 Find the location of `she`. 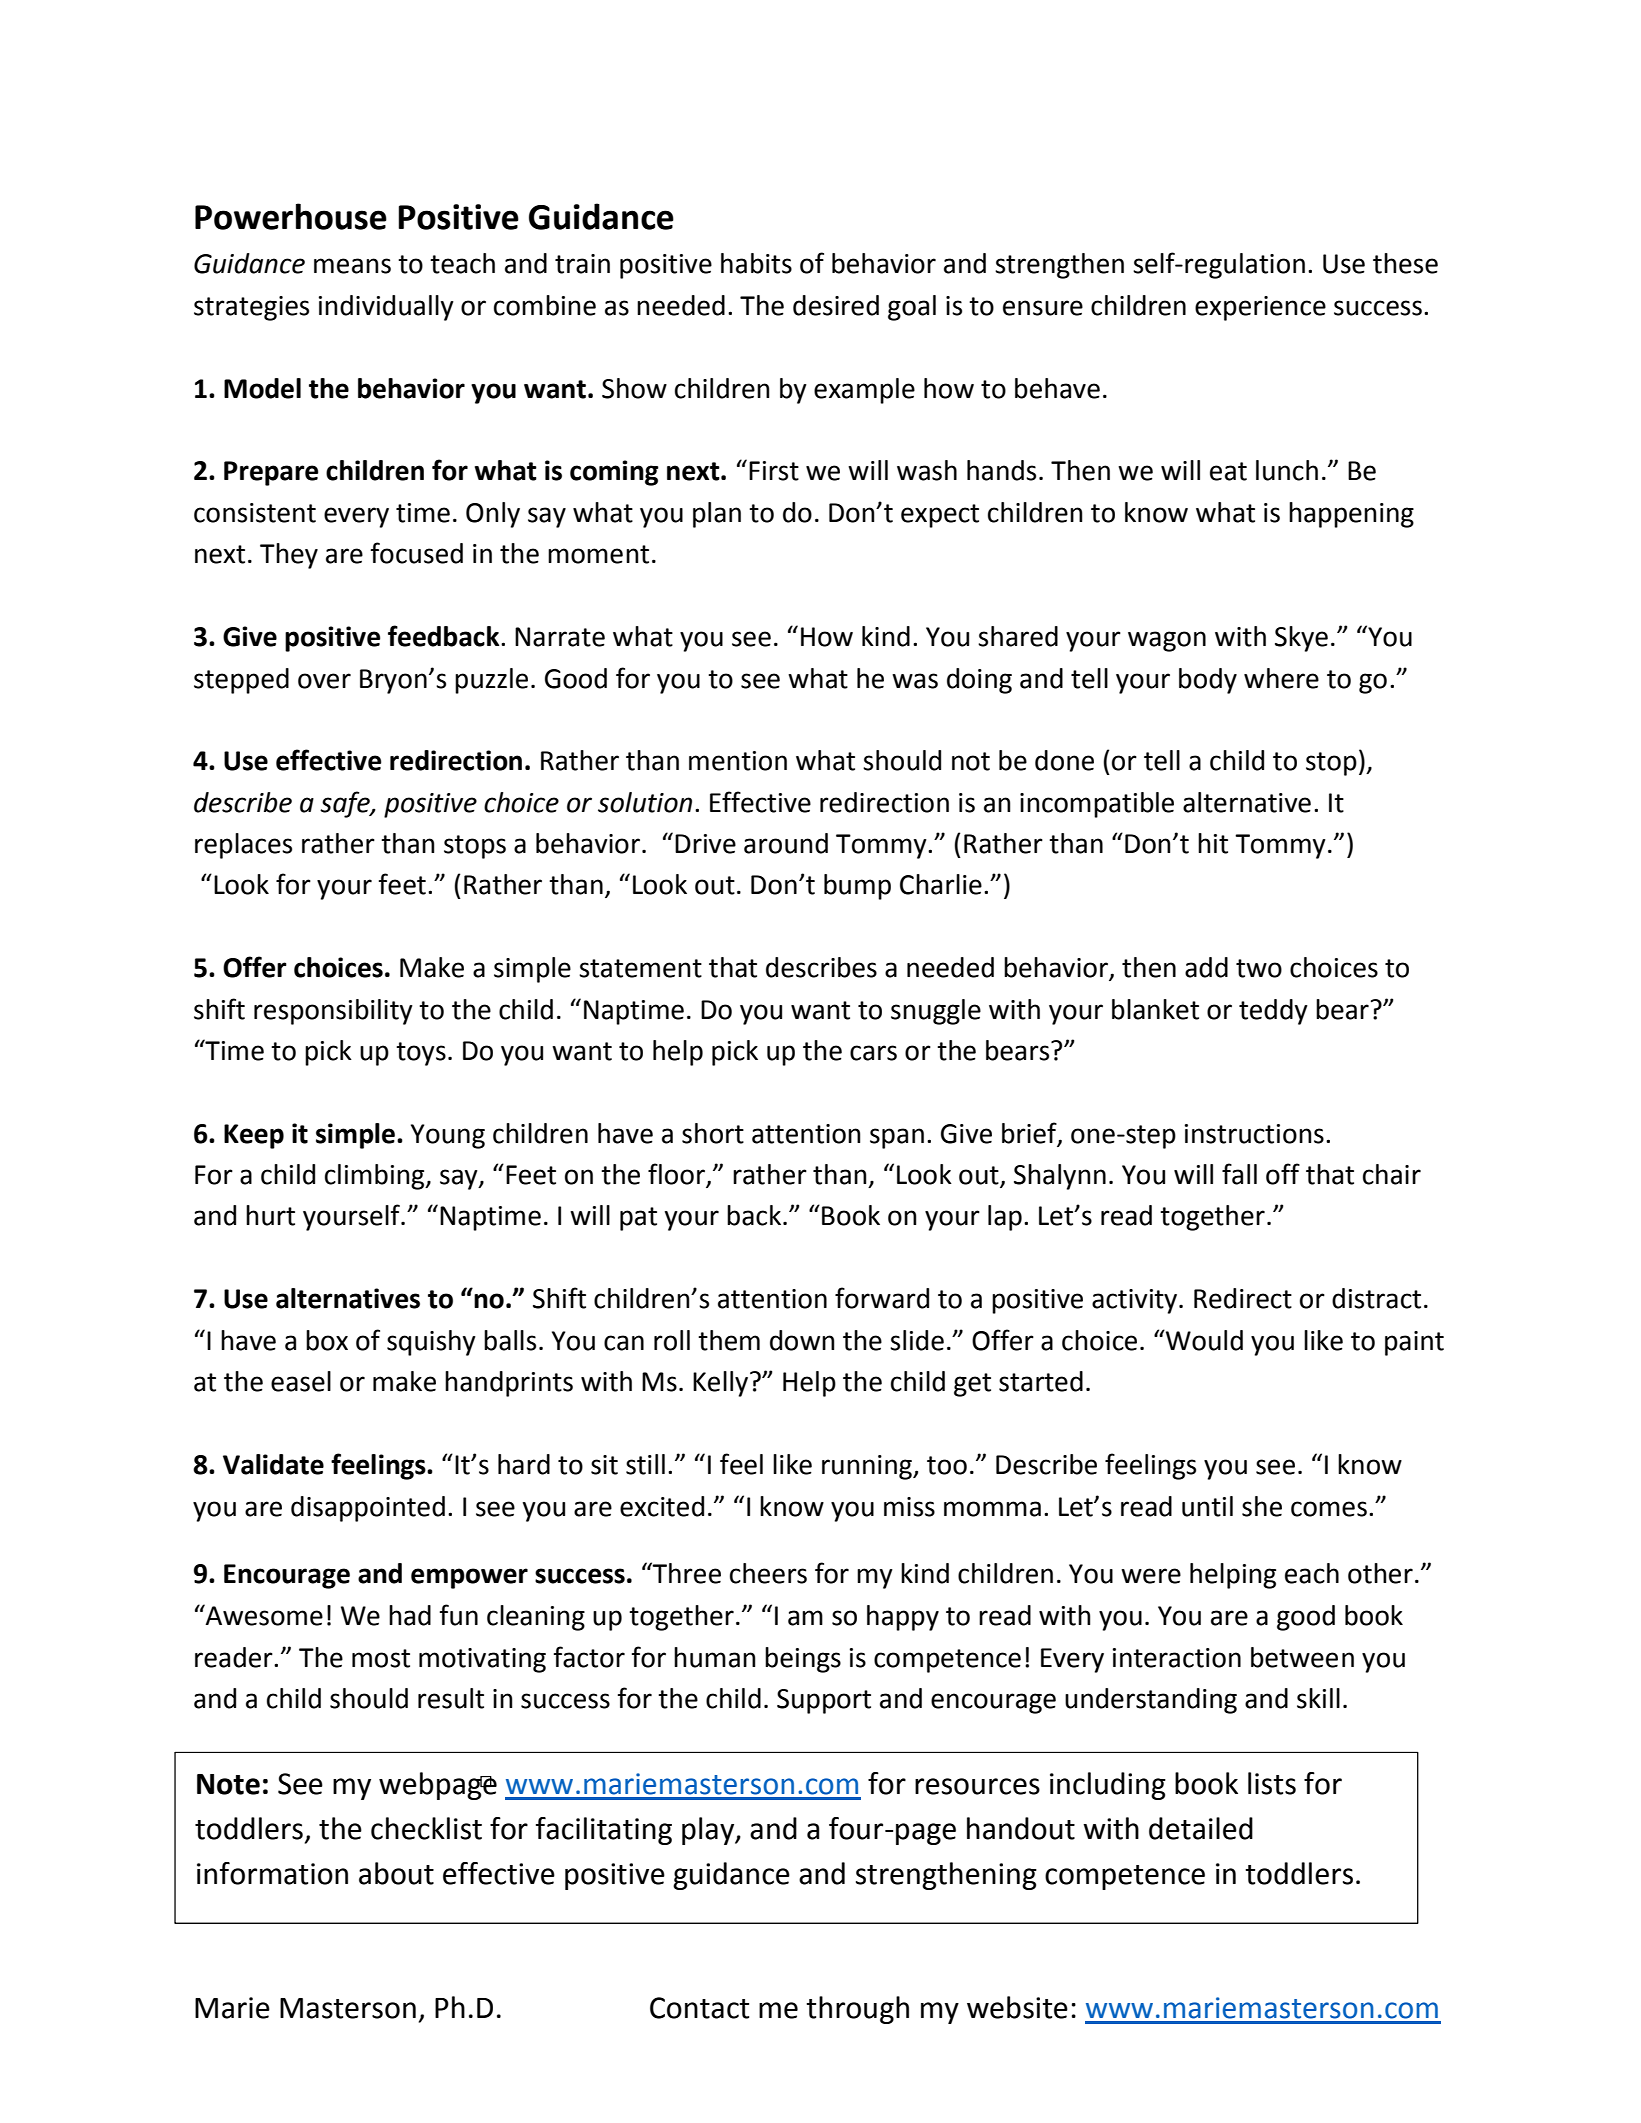

she is located at coordinates (1262, 1506).
